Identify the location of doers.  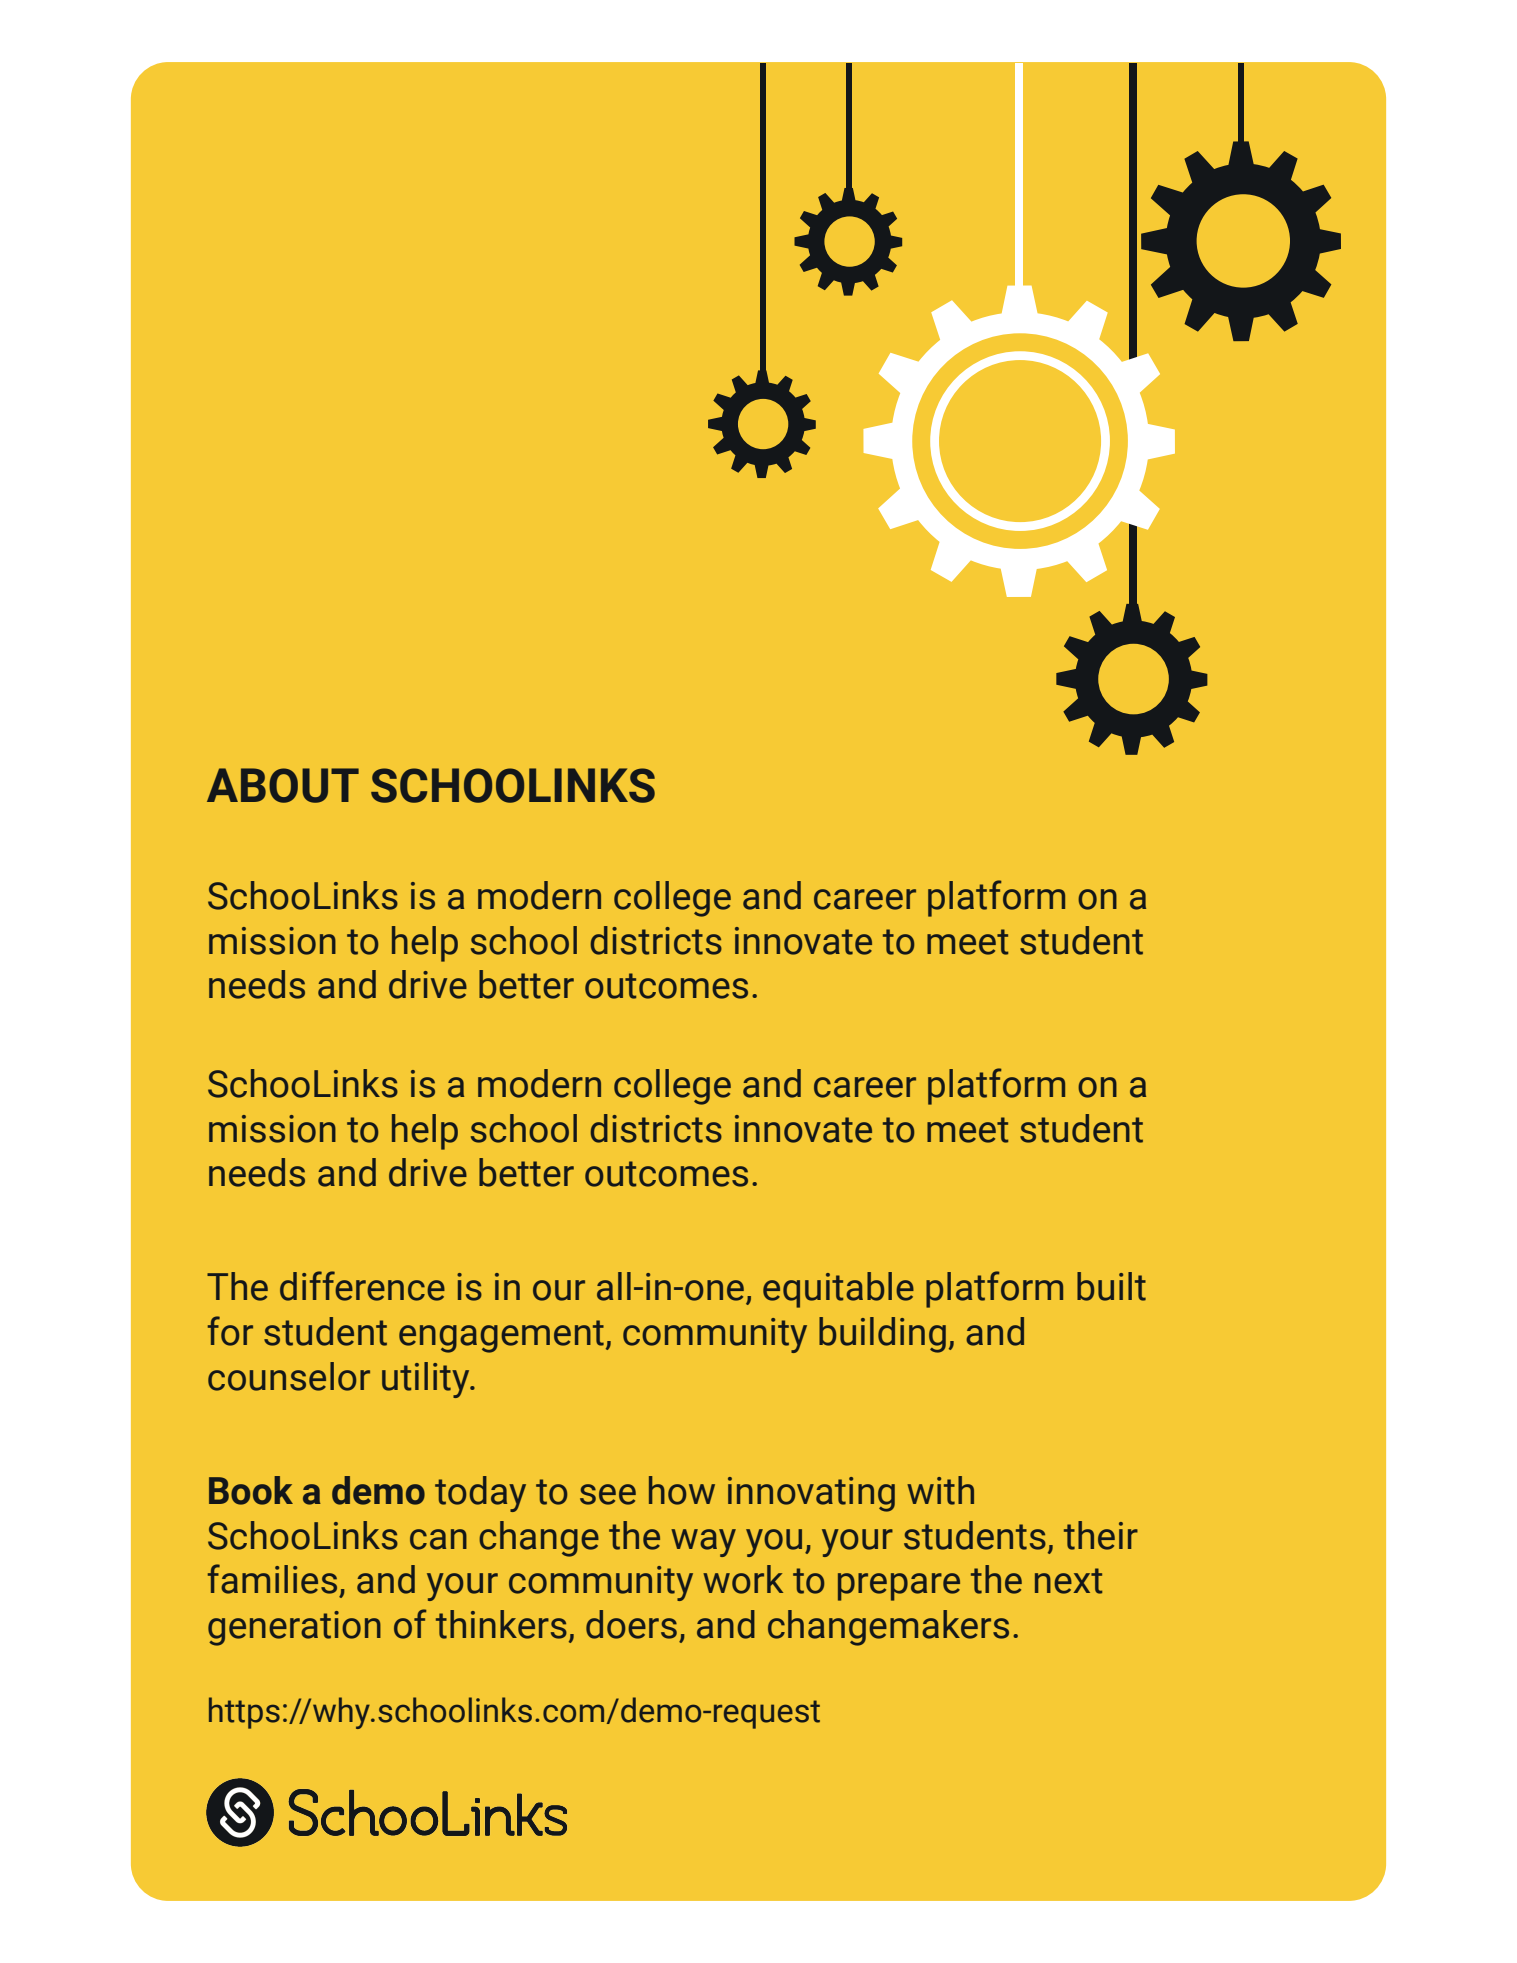
(631, 1624).
